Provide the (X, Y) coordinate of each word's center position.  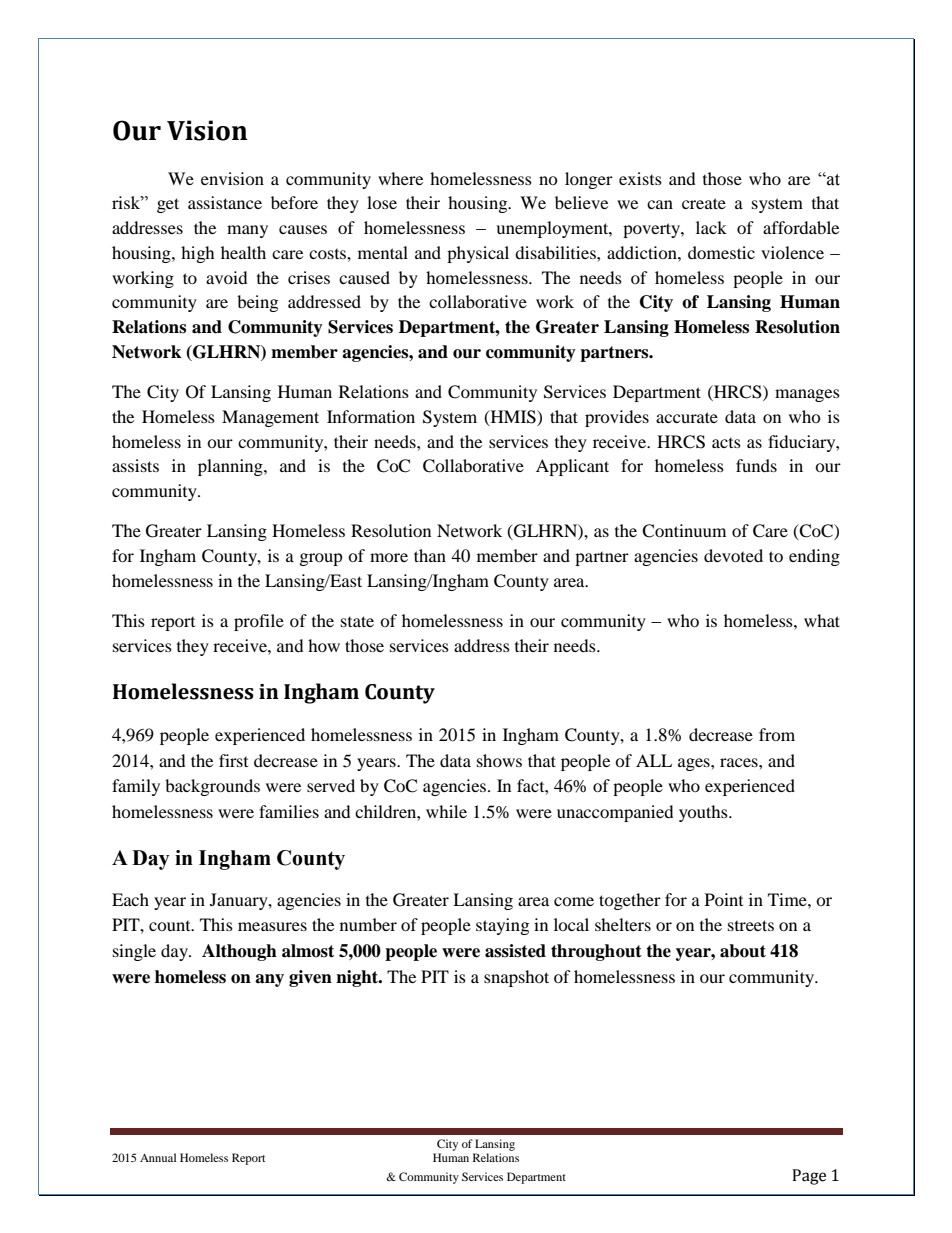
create (704, 203)
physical (478, 254)
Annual (158, 1157)
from (777, 734)
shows (499, 760)
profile (259, 622)
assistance (225, 202)
